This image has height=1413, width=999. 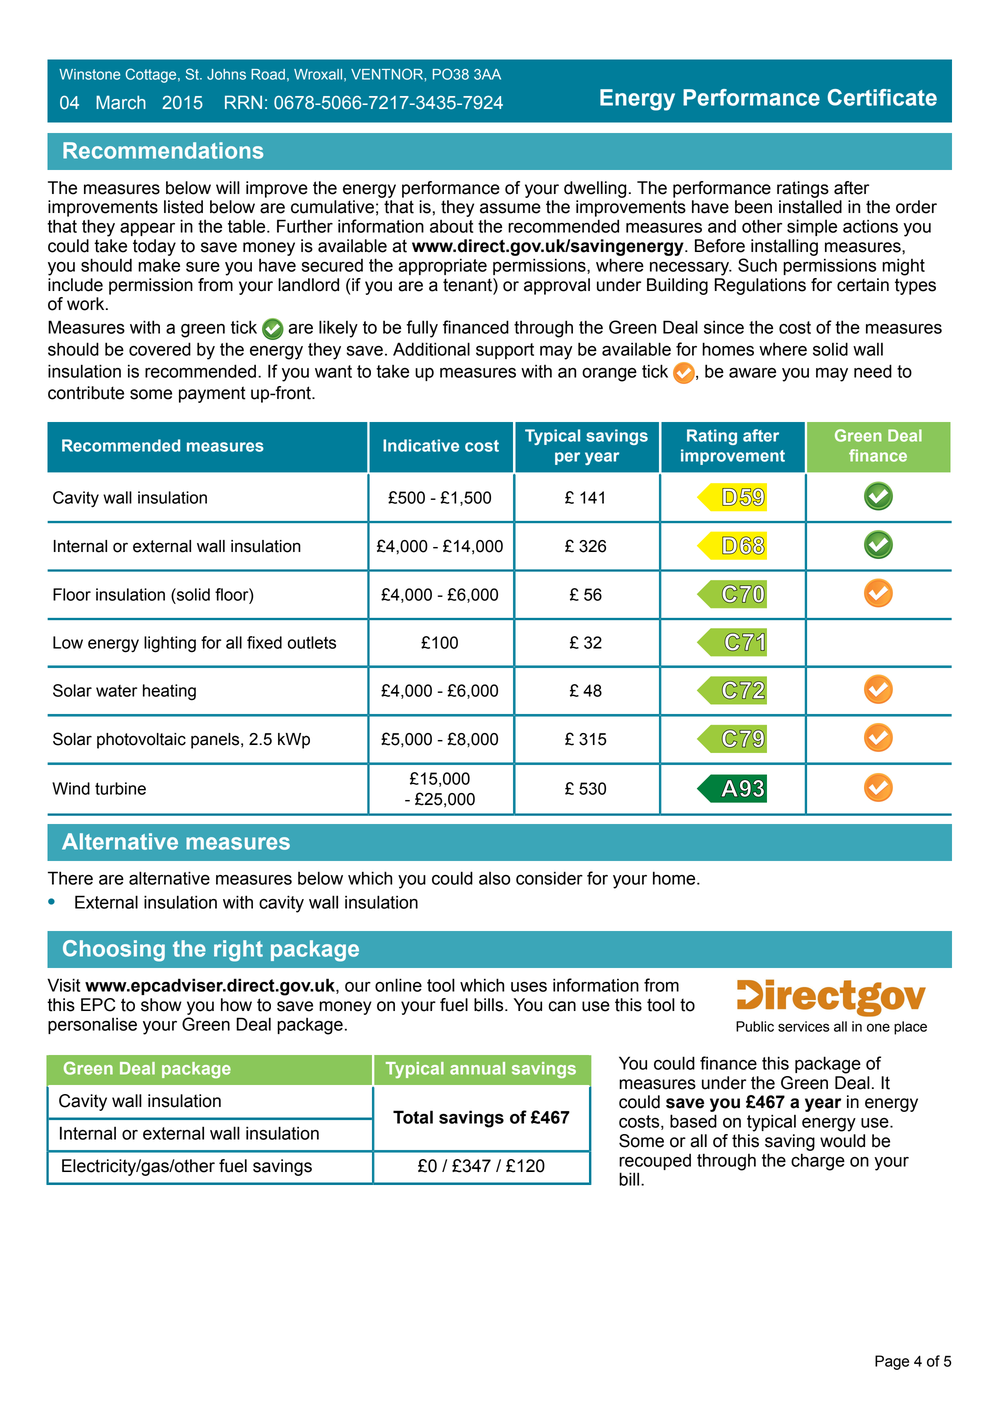 I want to click on March, so click(x=121, y=102).
